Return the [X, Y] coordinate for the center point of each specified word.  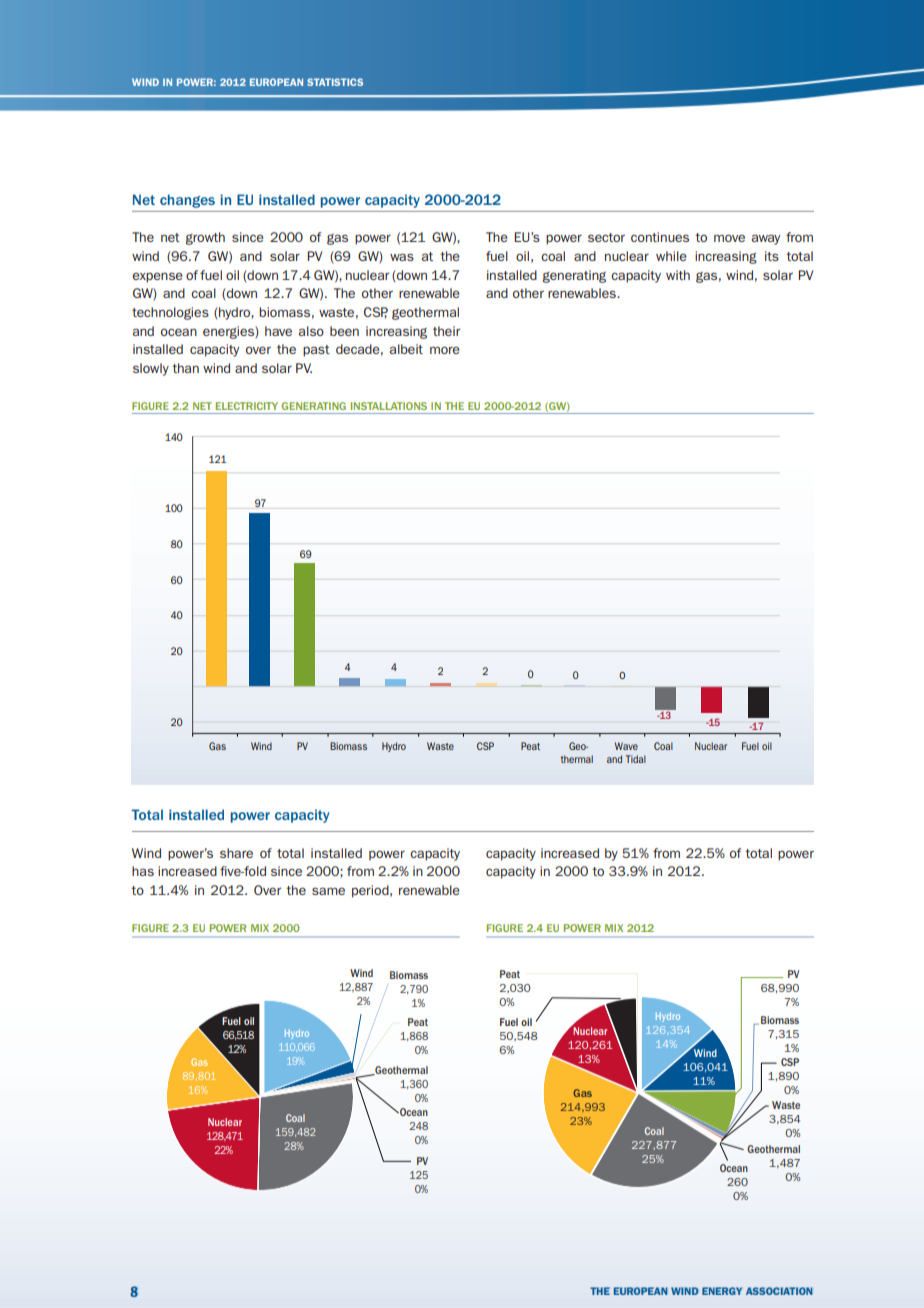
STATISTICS [335, 82]
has [143, 871]
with [678, 275]
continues [660, 237]
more [445, 350]
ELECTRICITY [247, 406]
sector [606, 237]
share [236, 853]
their [446, 331]
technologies [170, 313]
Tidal [636, 759]
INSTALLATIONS [389, 406]
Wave [626, 746]
